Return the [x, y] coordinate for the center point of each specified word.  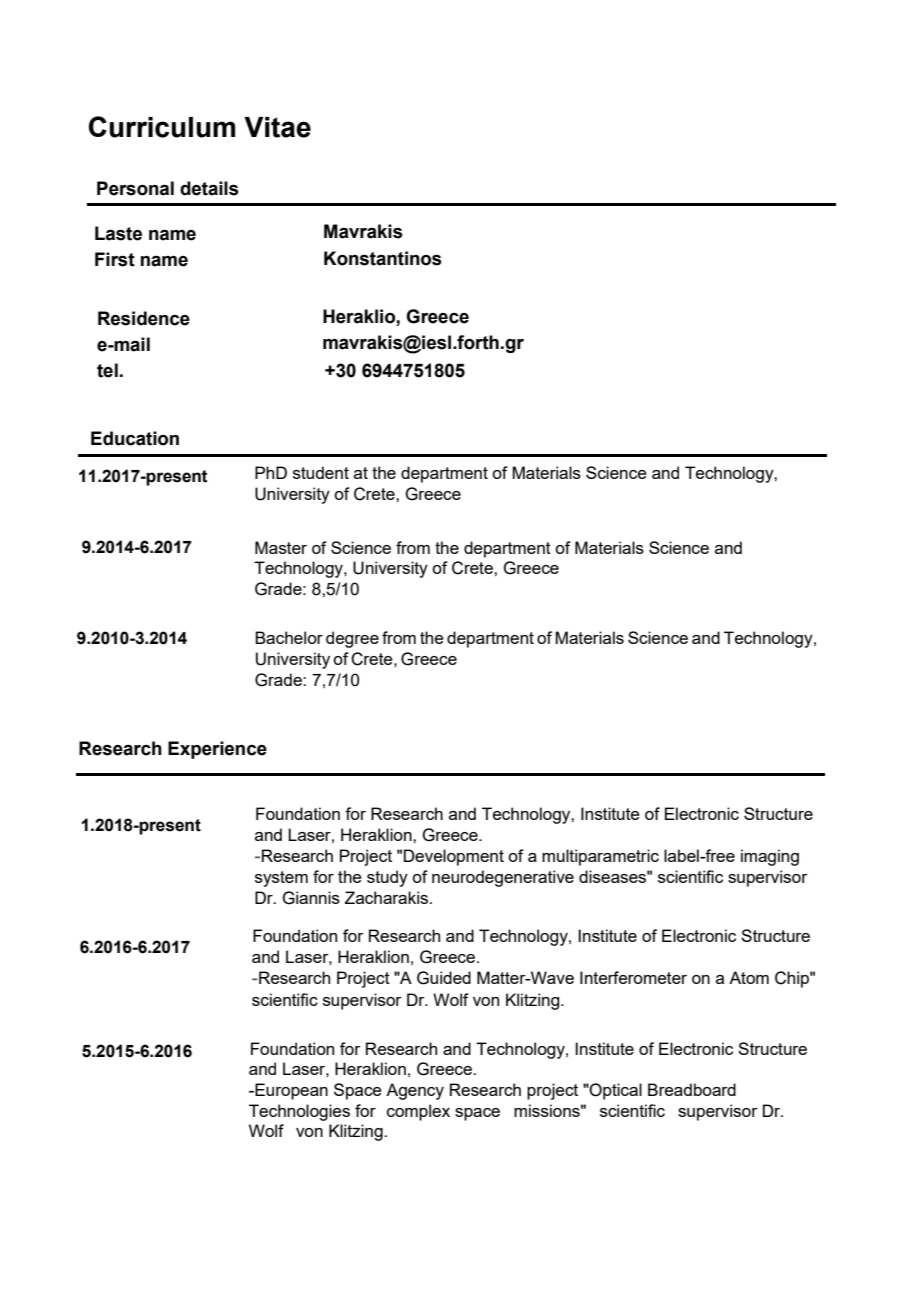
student [321, 472]
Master [281, 547]
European [290, 1091]
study [387, 878]
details [209, 188]
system [281, 879]
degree [352, 639]
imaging [770, 857]
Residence [144, 318]
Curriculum [162, 127]
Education [135, 438]
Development [454, 857]
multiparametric [600, 857]
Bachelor [289, 637]
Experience [217, 750]
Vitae [277, 127]
